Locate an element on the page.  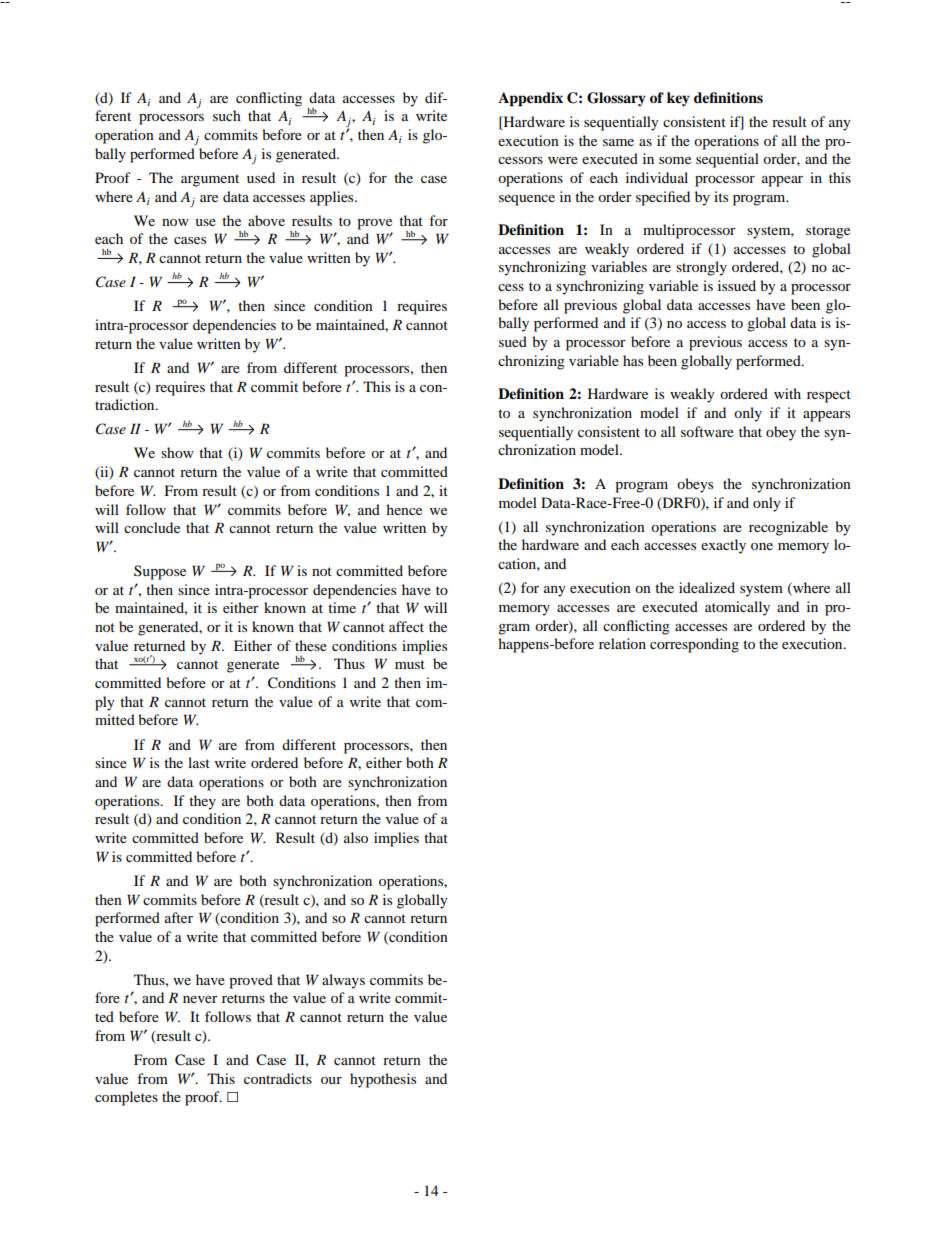
contradicts is located at coordinates (278, 1078).
